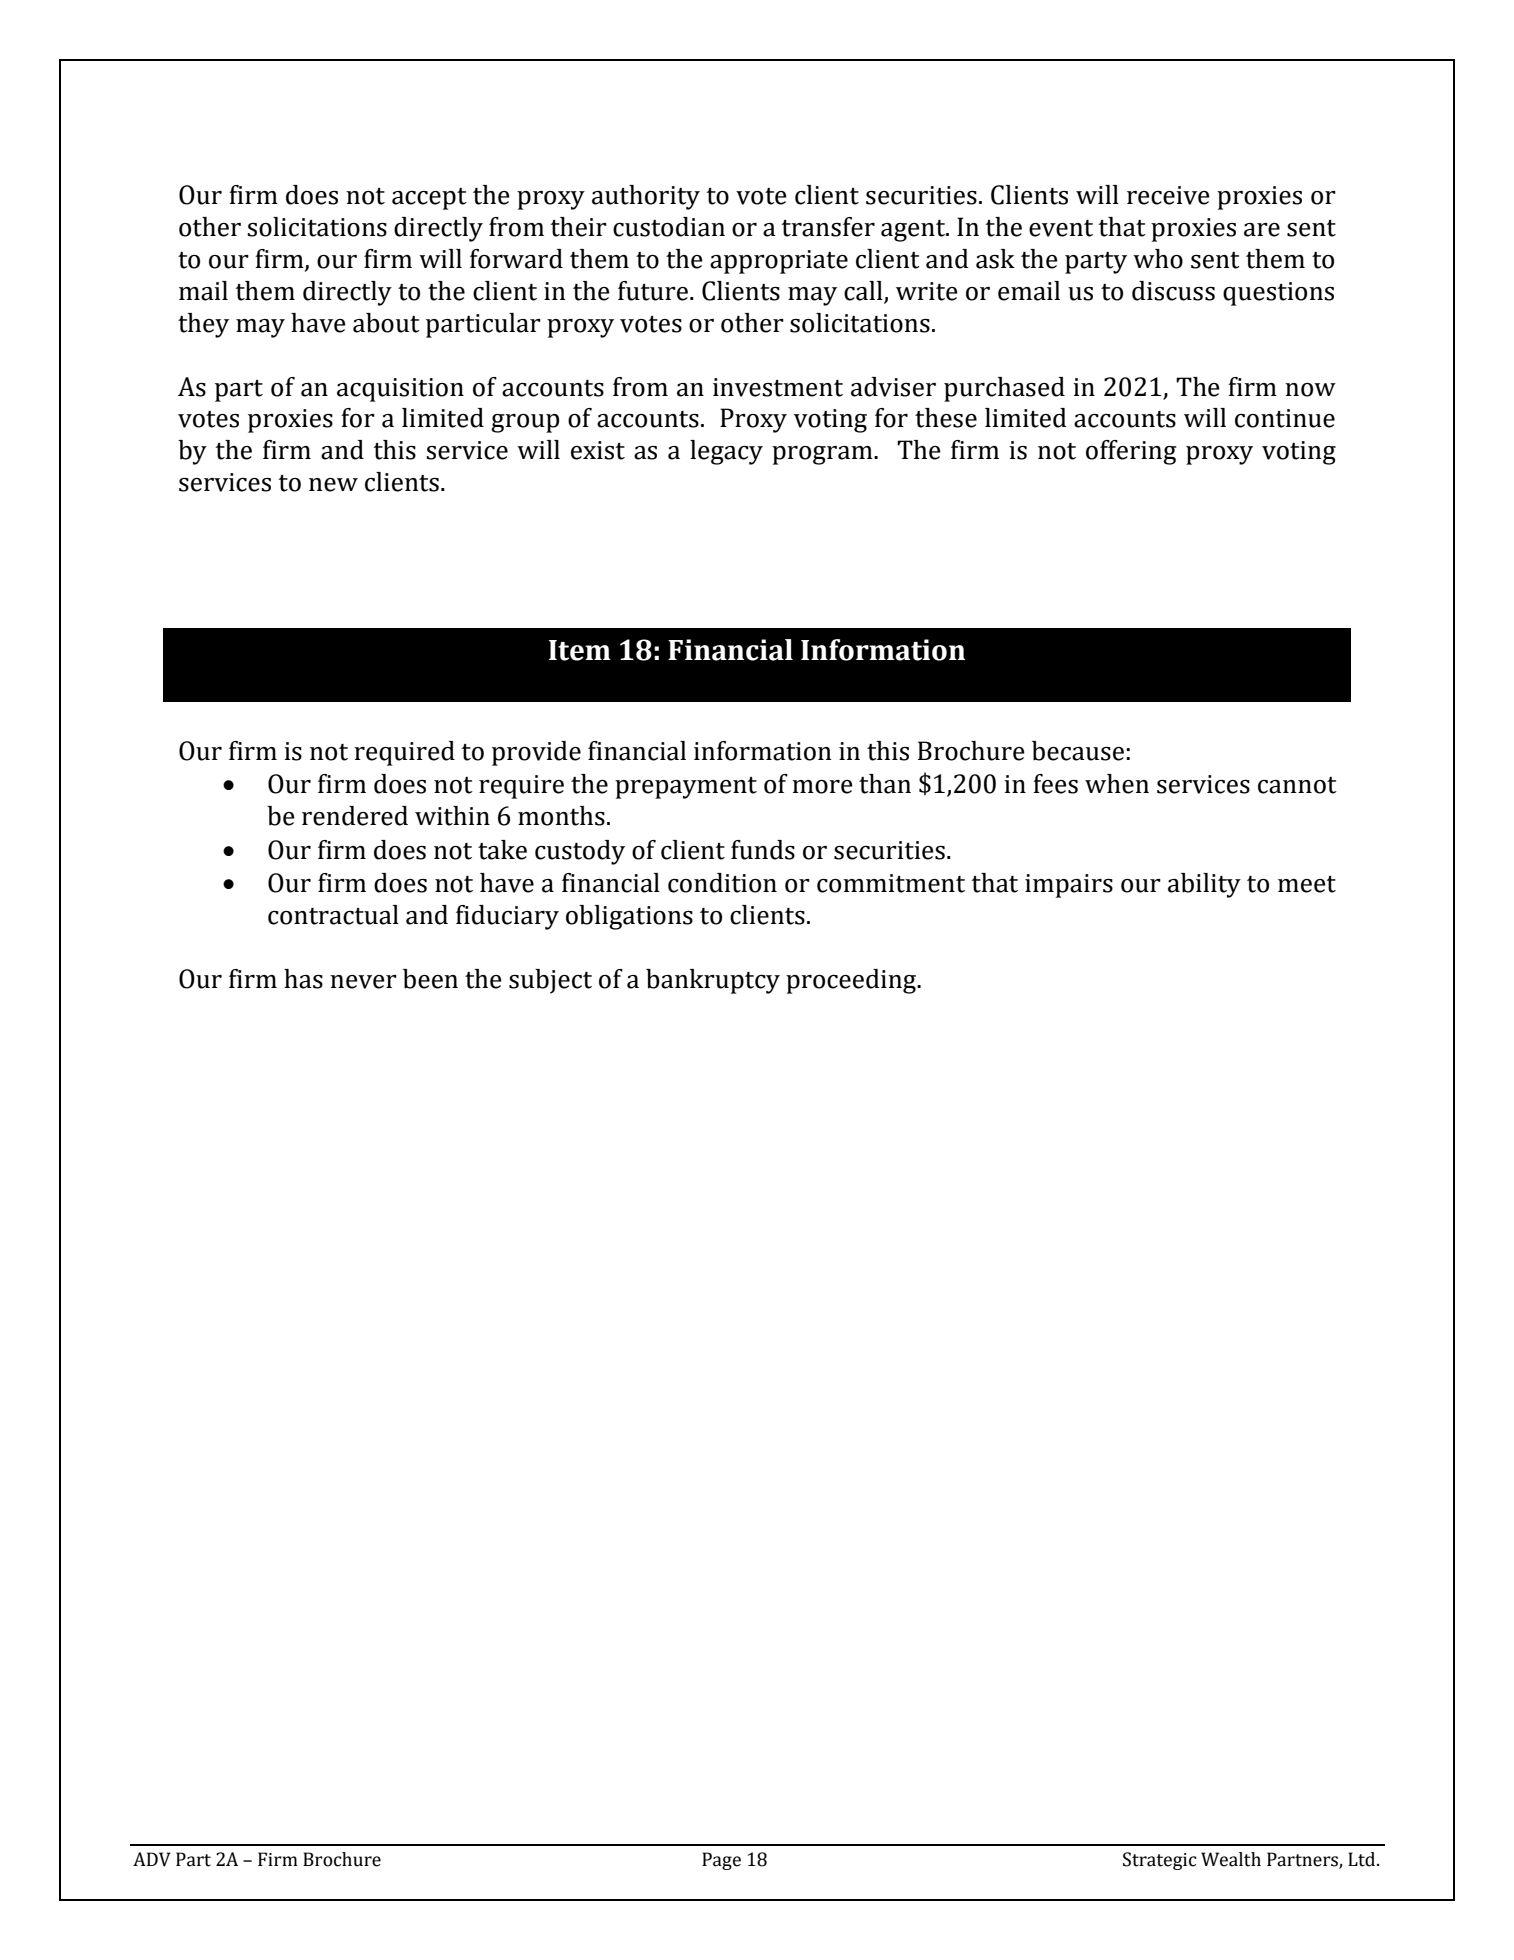  What do you see at coordinates (1204, 885) in the document?
I see `ability` at bounding box center [1204, 885].
